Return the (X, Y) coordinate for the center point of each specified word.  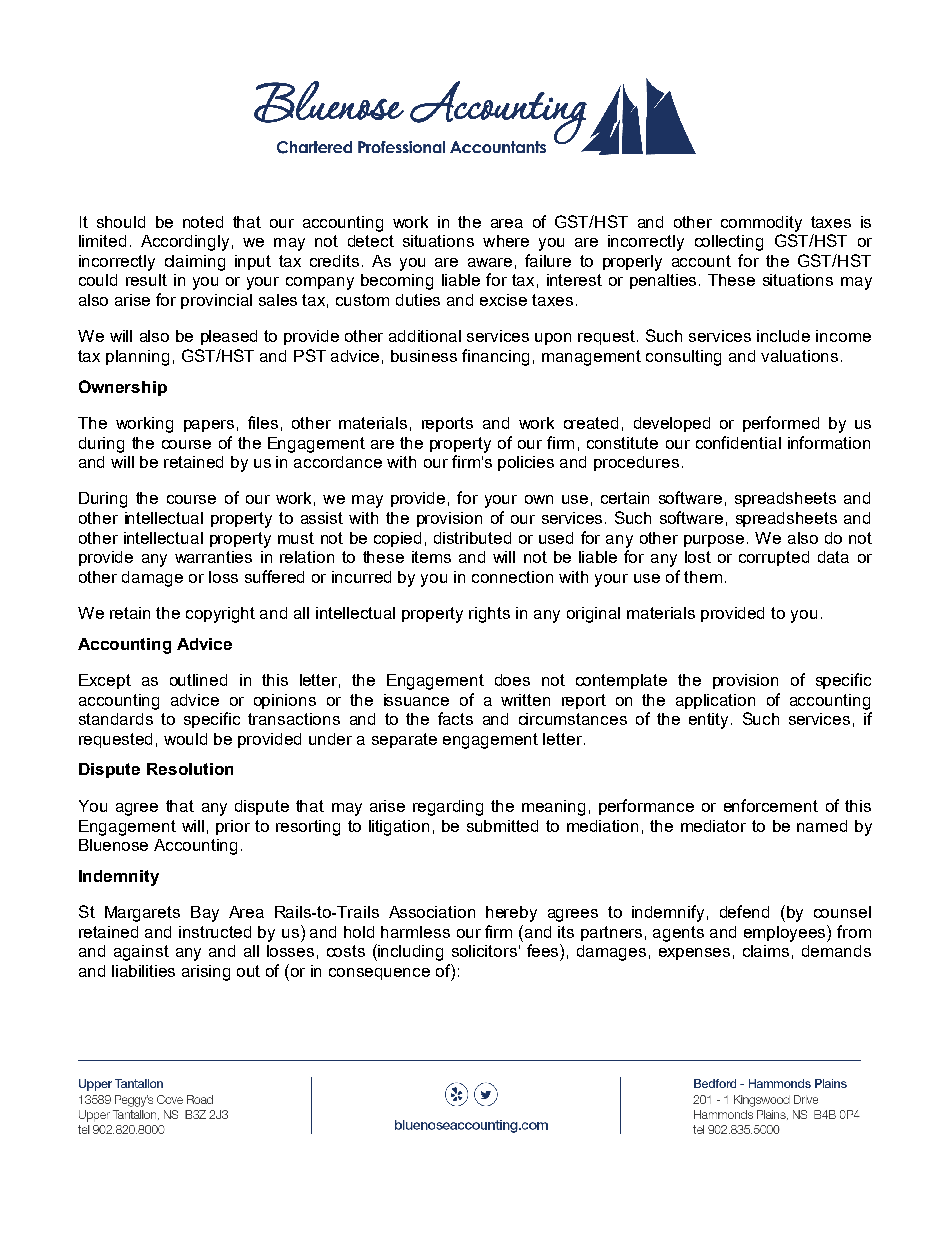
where (506, 241)
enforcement (771, 805)
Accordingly (185, 243)
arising (206, 973)
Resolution (190, 769)
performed (781, 424)
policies (526, 463)
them (703, 577)
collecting (729, 243)
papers (209, 426)
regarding (448, 808)
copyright (220, 615)
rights (489, 615)
